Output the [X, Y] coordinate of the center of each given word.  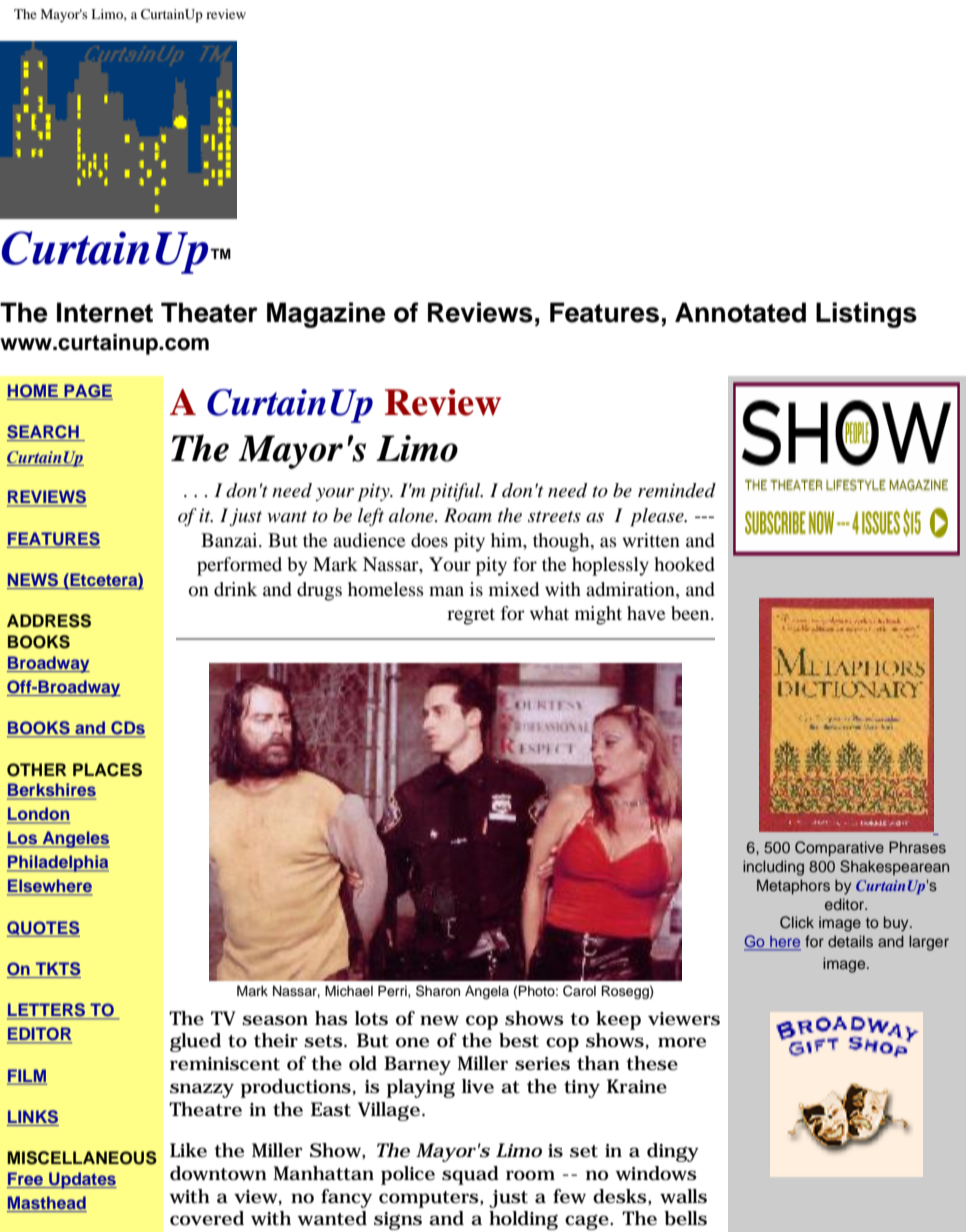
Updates [82, 1180]
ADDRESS [49, 621]
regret [471, 616]
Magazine [326, 315]
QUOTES [43, 929]
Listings [866, 315]
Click [797, 922]
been [691, 613]
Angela [487, 992]
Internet [105, 312]
